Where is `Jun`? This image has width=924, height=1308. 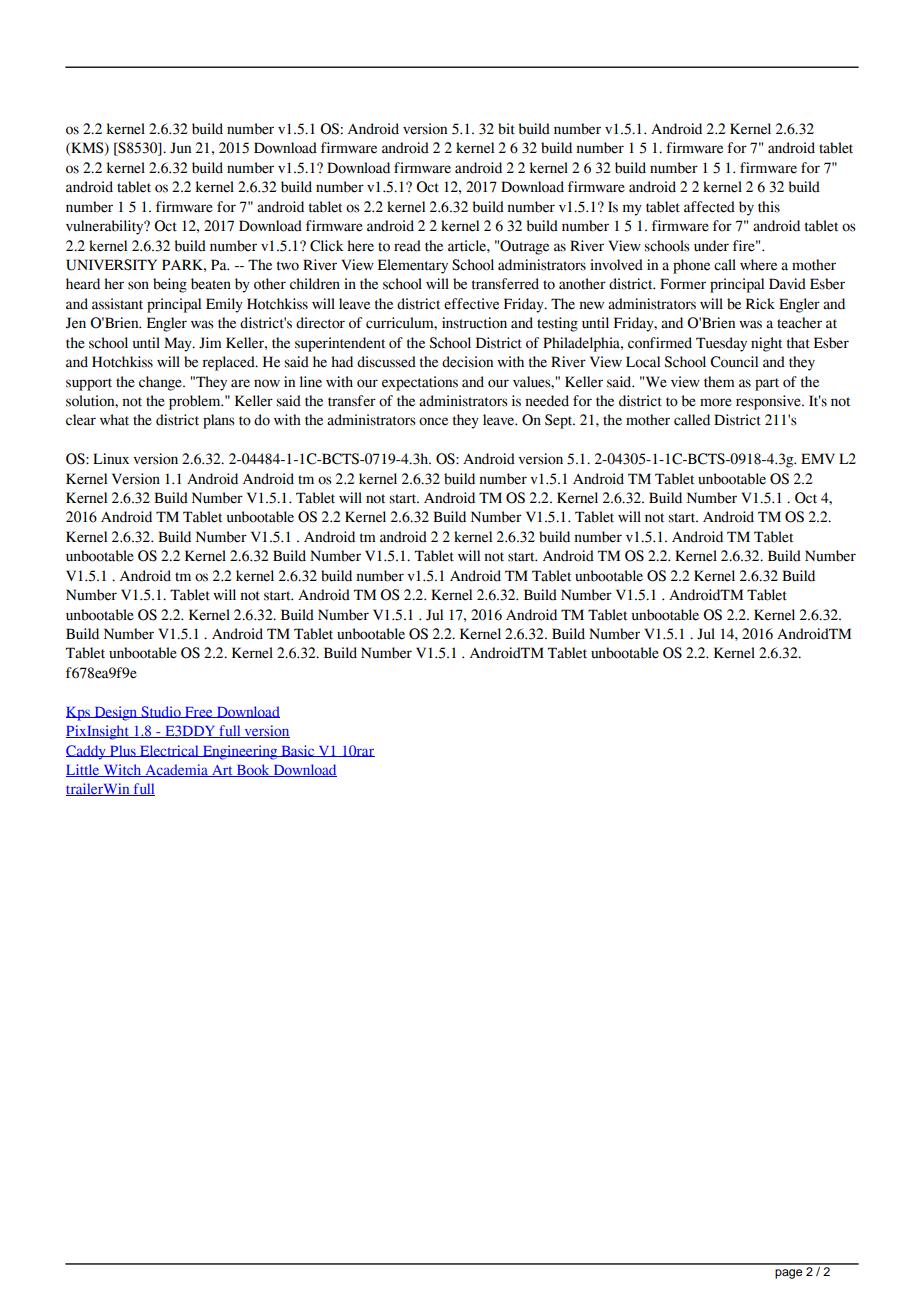 Jun is located at coordinates (180, 148).
